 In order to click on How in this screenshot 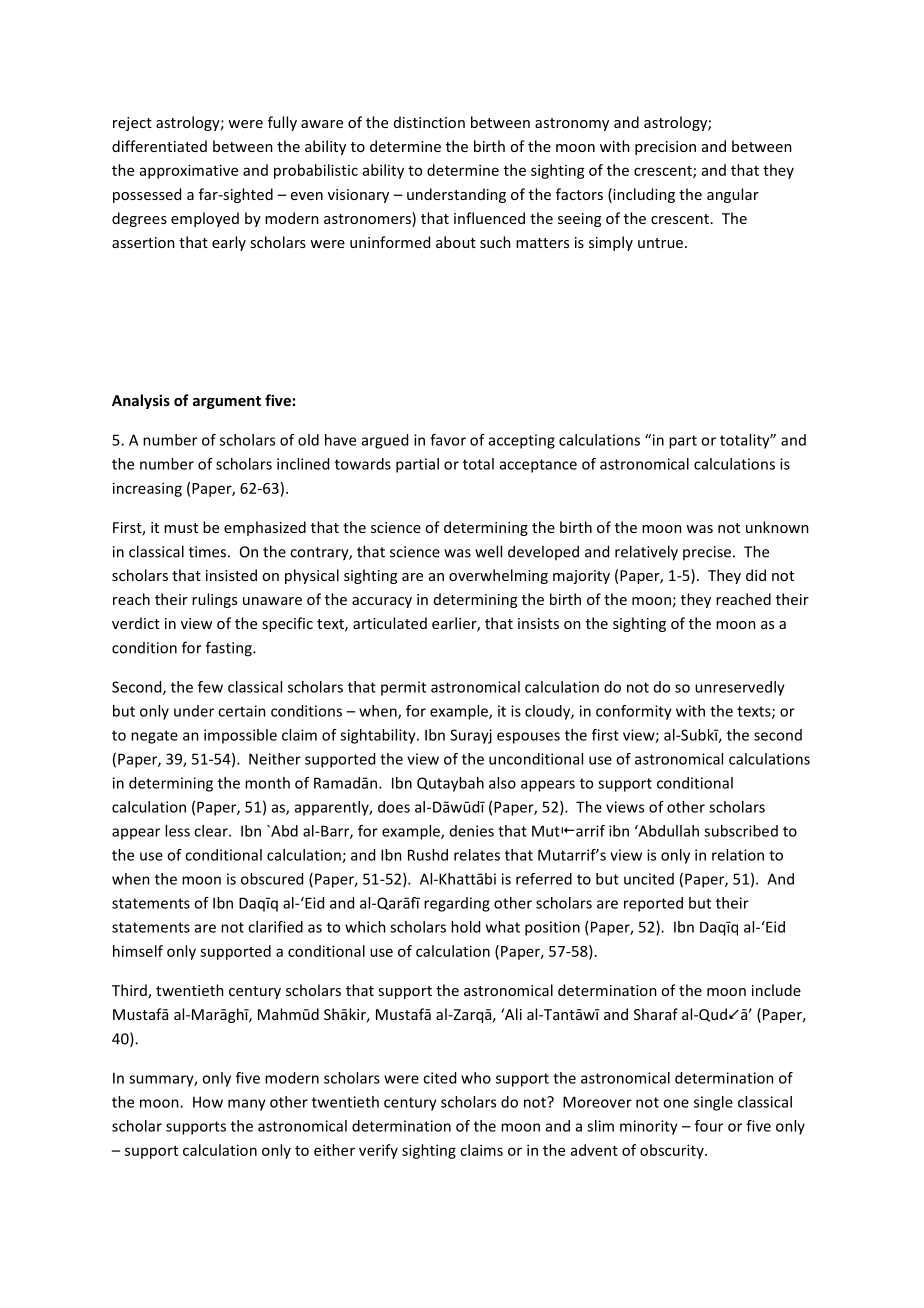, I will do `click(208, 1102)`.
